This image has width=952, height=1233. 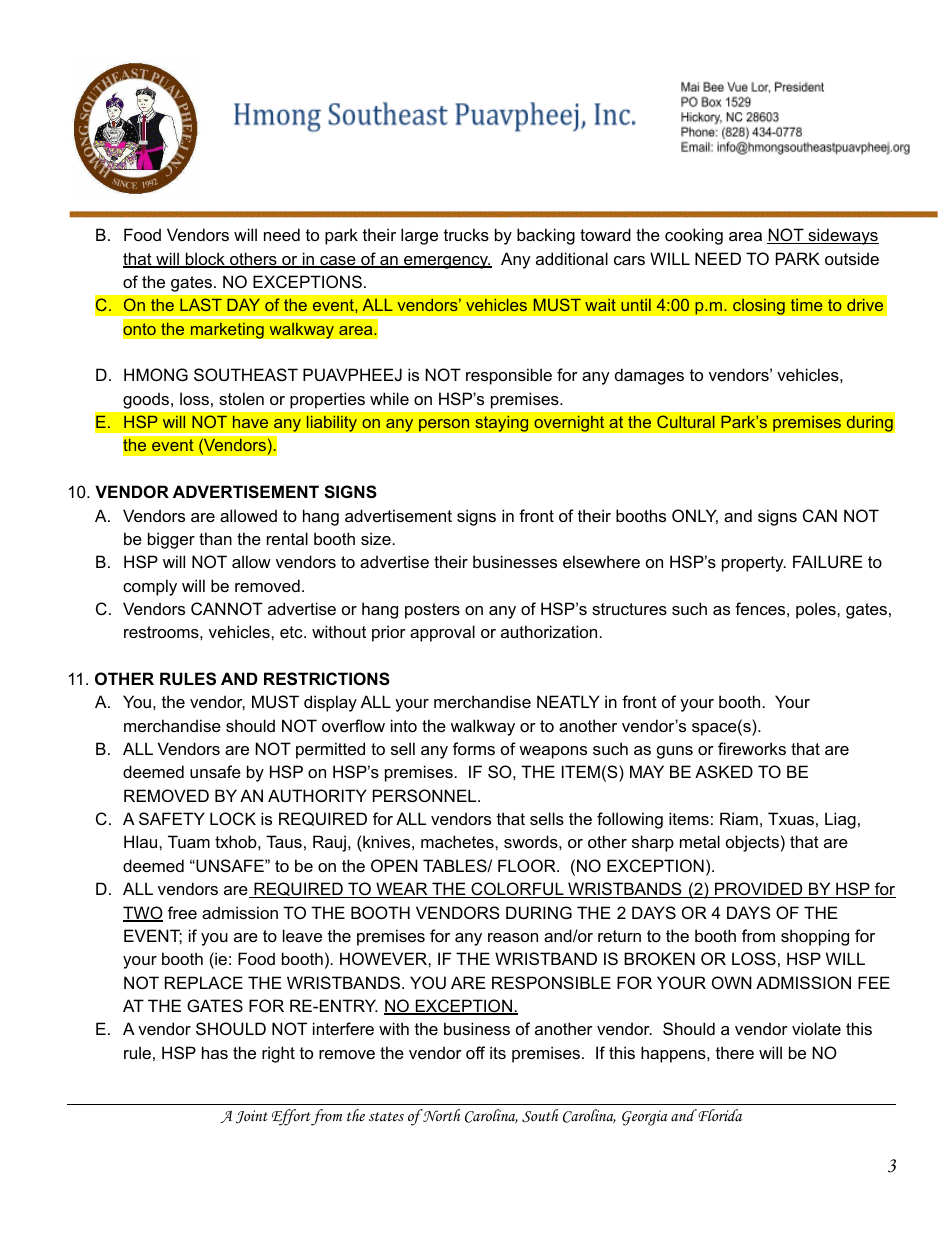 What do you see at coordinates (852, 258) in the image?
I see `outside` at bounding box center [852, 258].
